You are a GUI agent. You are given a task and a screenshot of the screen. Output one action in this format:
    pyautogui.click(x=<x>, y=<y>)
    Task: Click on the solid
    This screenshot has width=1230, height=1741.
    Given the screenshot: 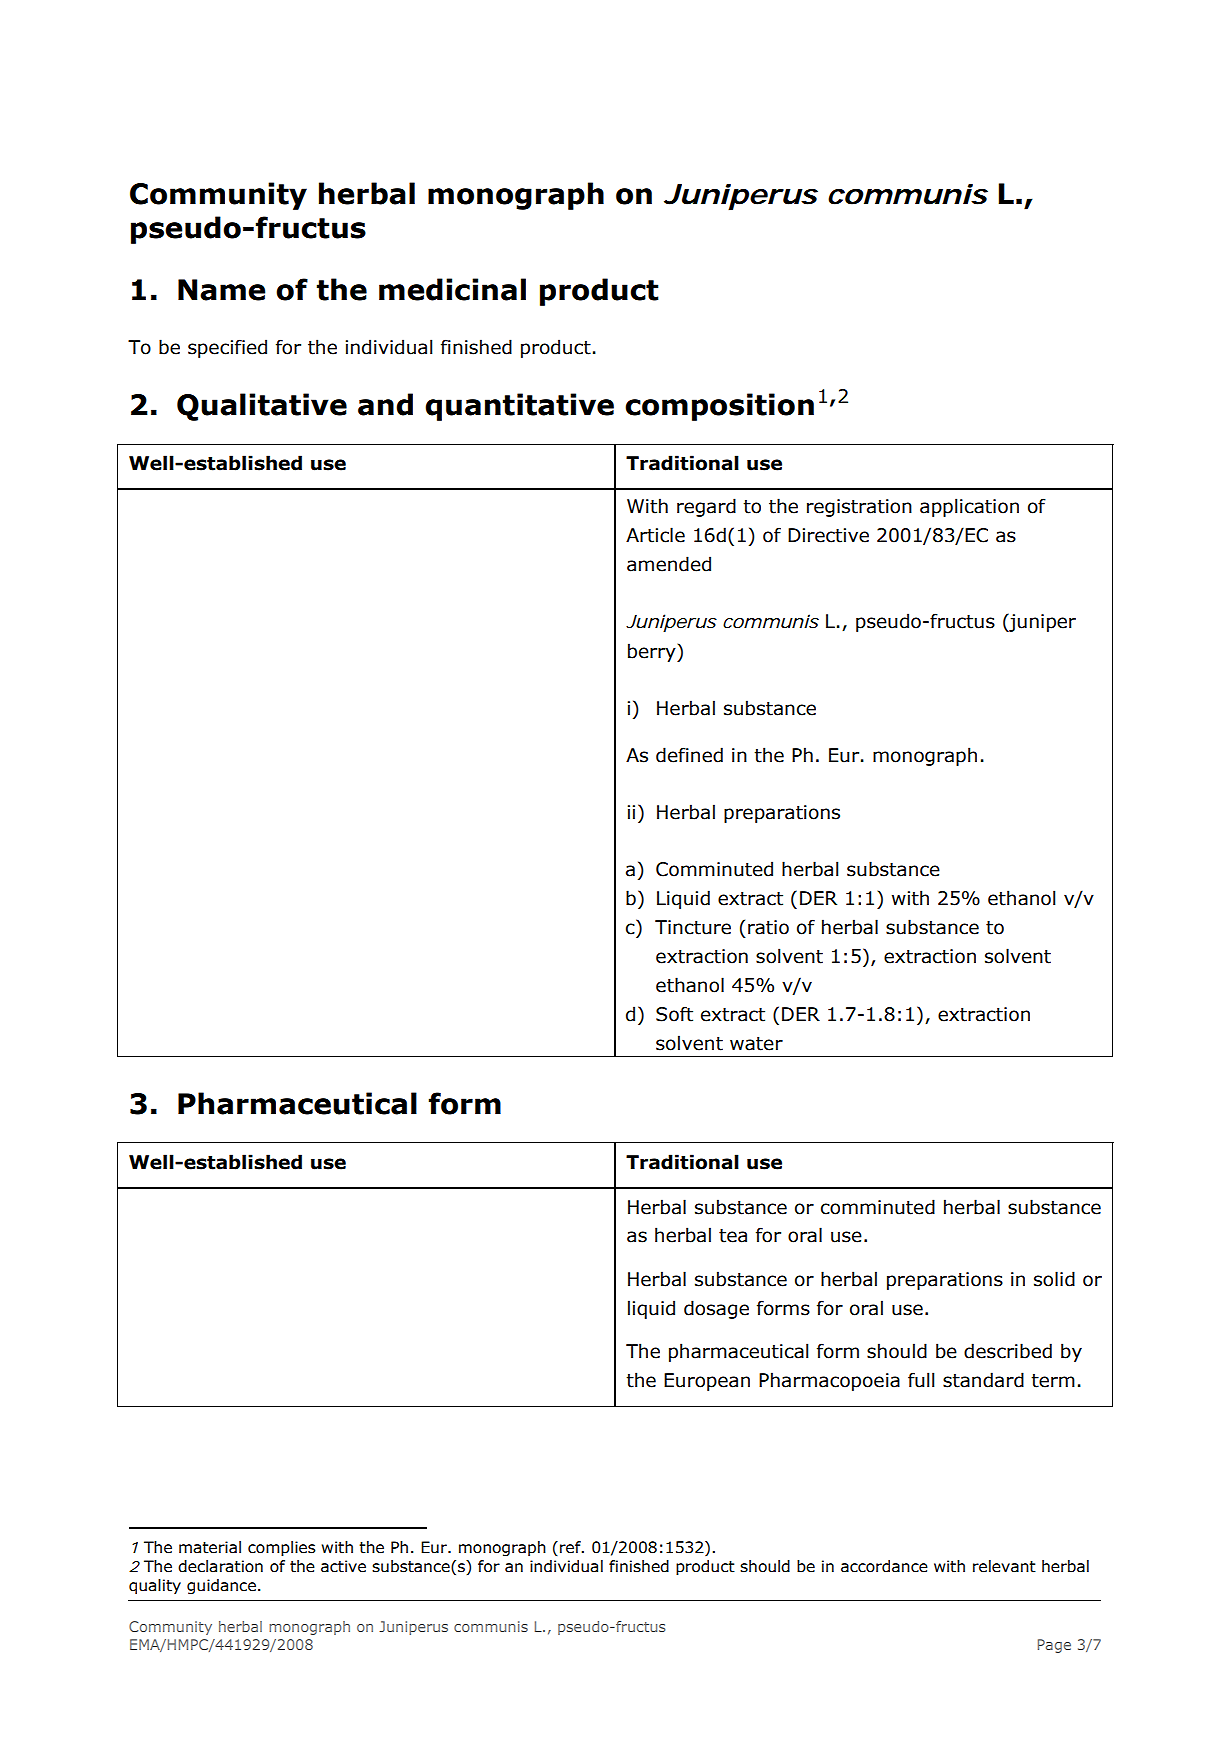 What is the action you would take?
    pyautogui.click(x=1054, y=1279)
